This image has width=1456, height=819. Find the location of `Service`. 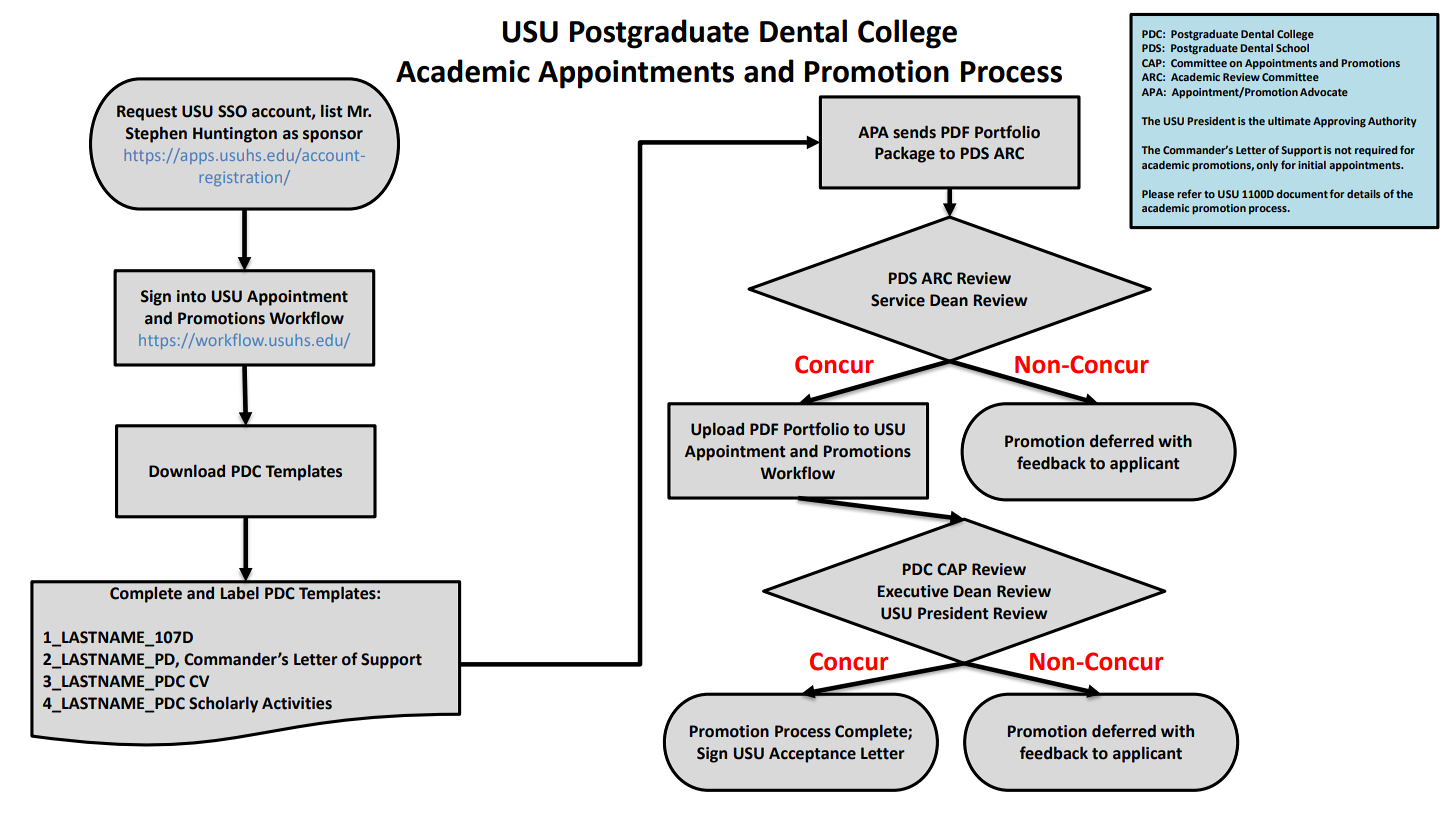

Service is located at coordinates (898, 300).
